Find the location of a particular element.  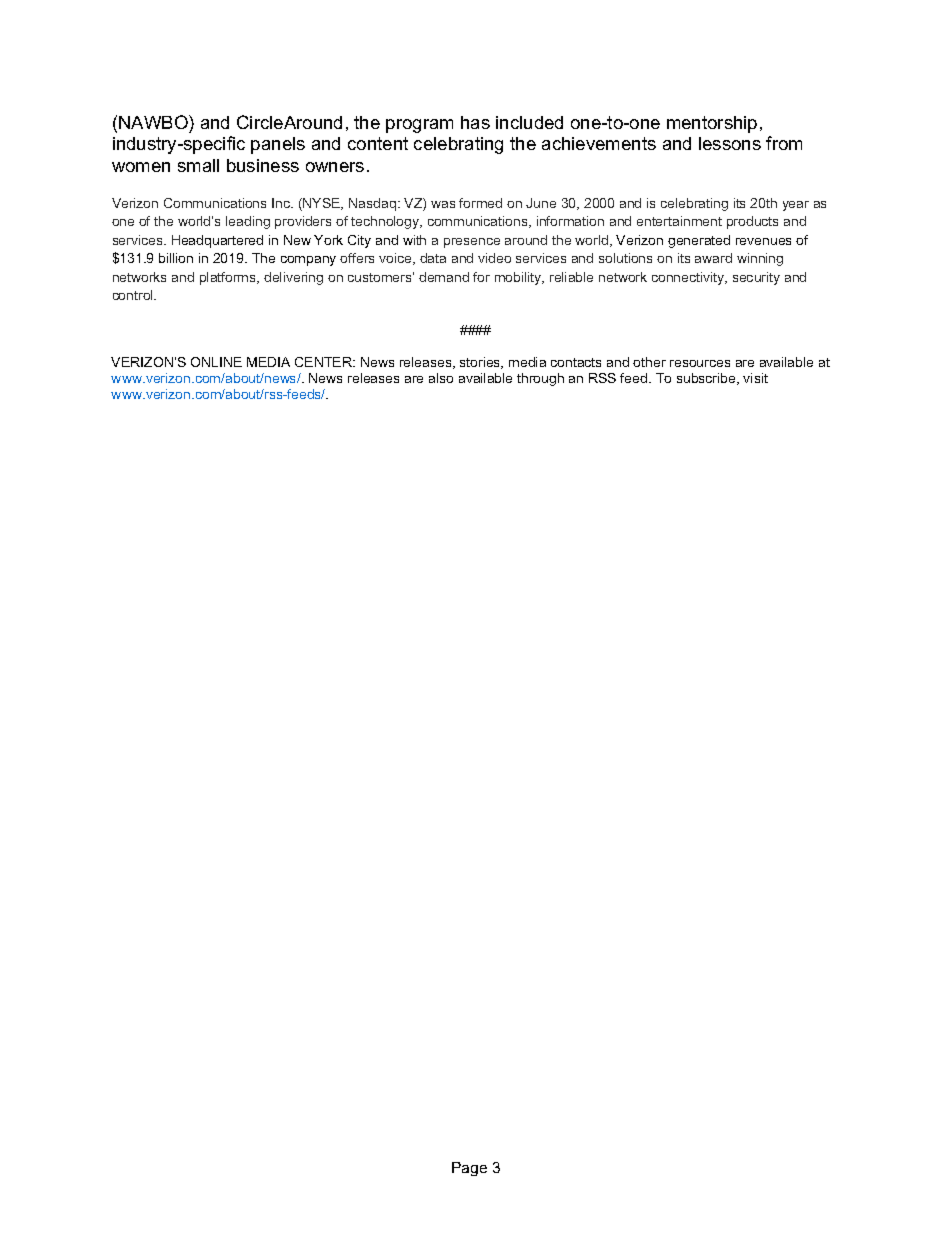

lessons is located at coordinates (730, 143).
